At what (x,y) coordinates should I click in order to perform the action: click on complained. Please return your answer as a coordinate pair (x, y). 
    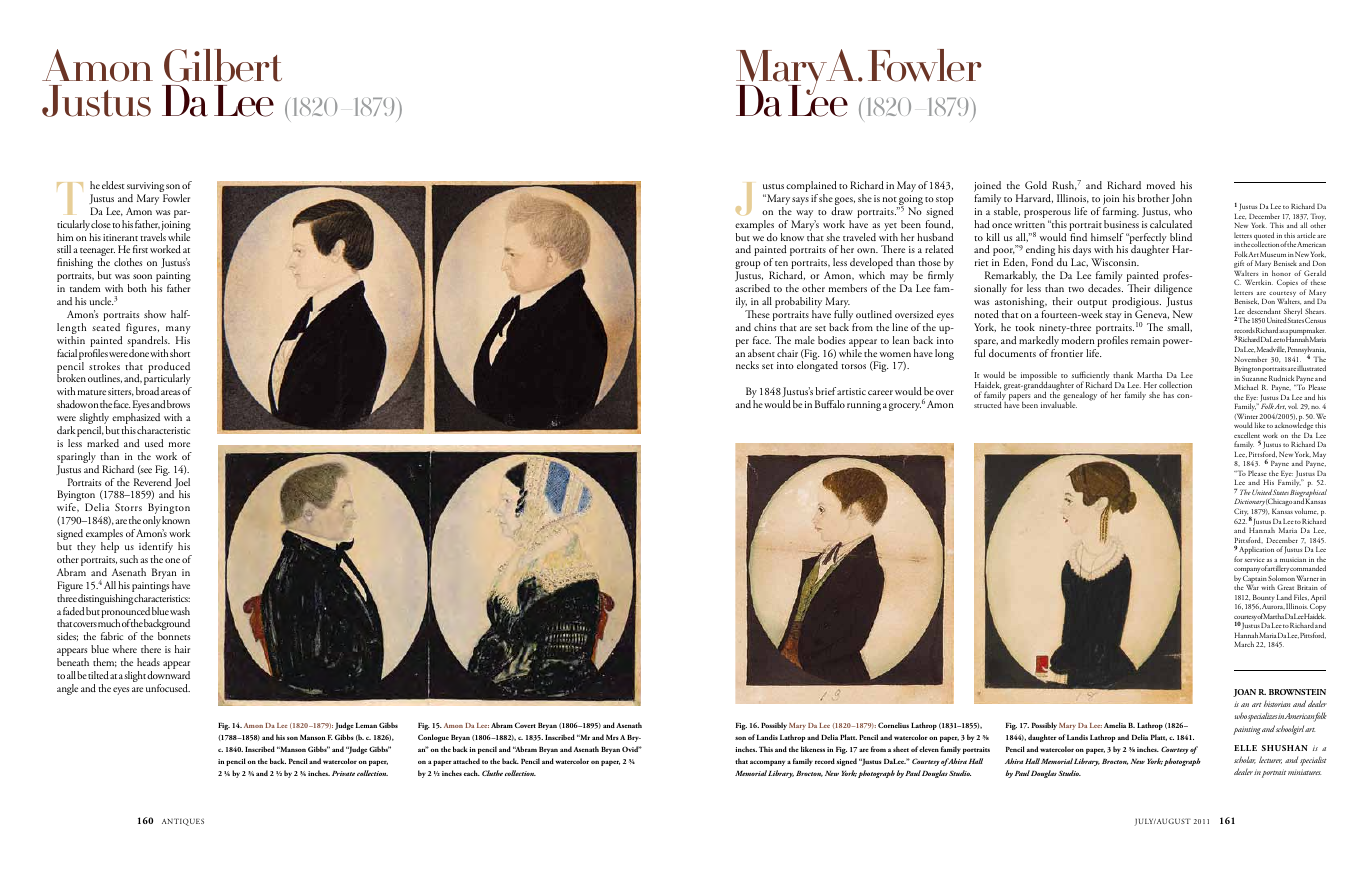
    Looking at the image, I should click on (811, 188).
